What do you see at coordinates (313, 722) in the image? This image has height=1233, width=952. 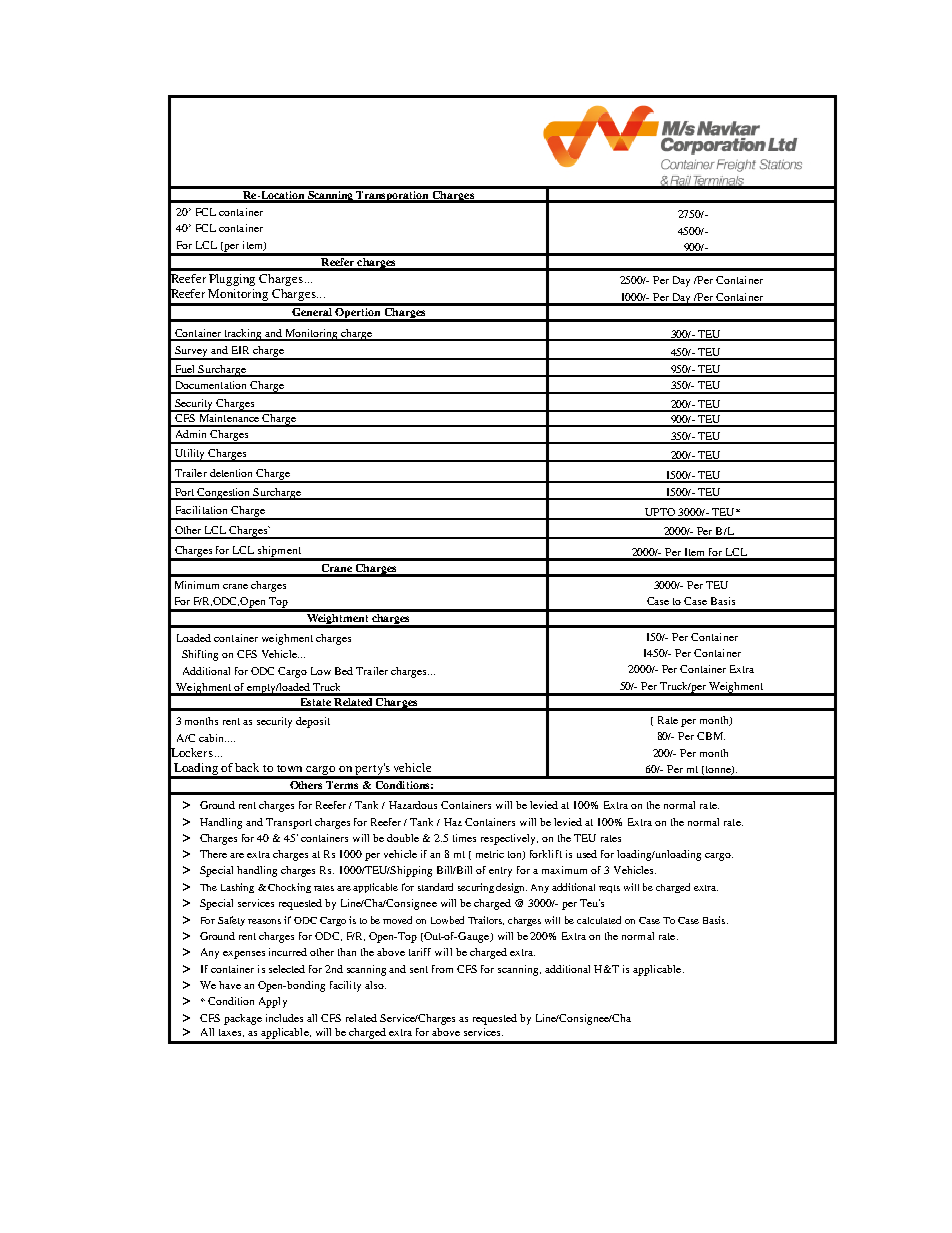 I see `deposit` at bounding box center [313, 722].
